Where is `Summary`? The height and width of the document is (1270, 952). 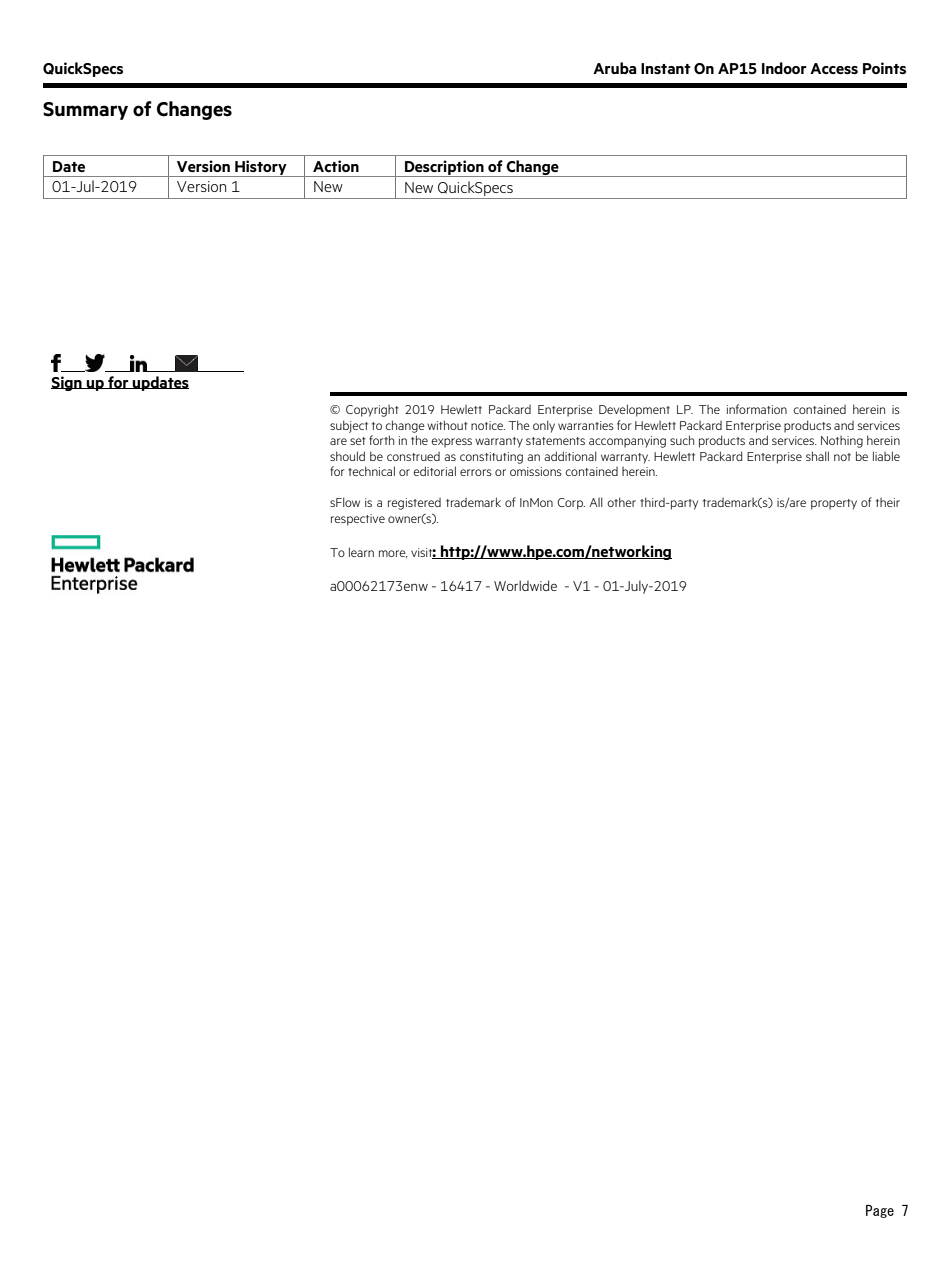
Summary is located at coordinates (85, 111).
